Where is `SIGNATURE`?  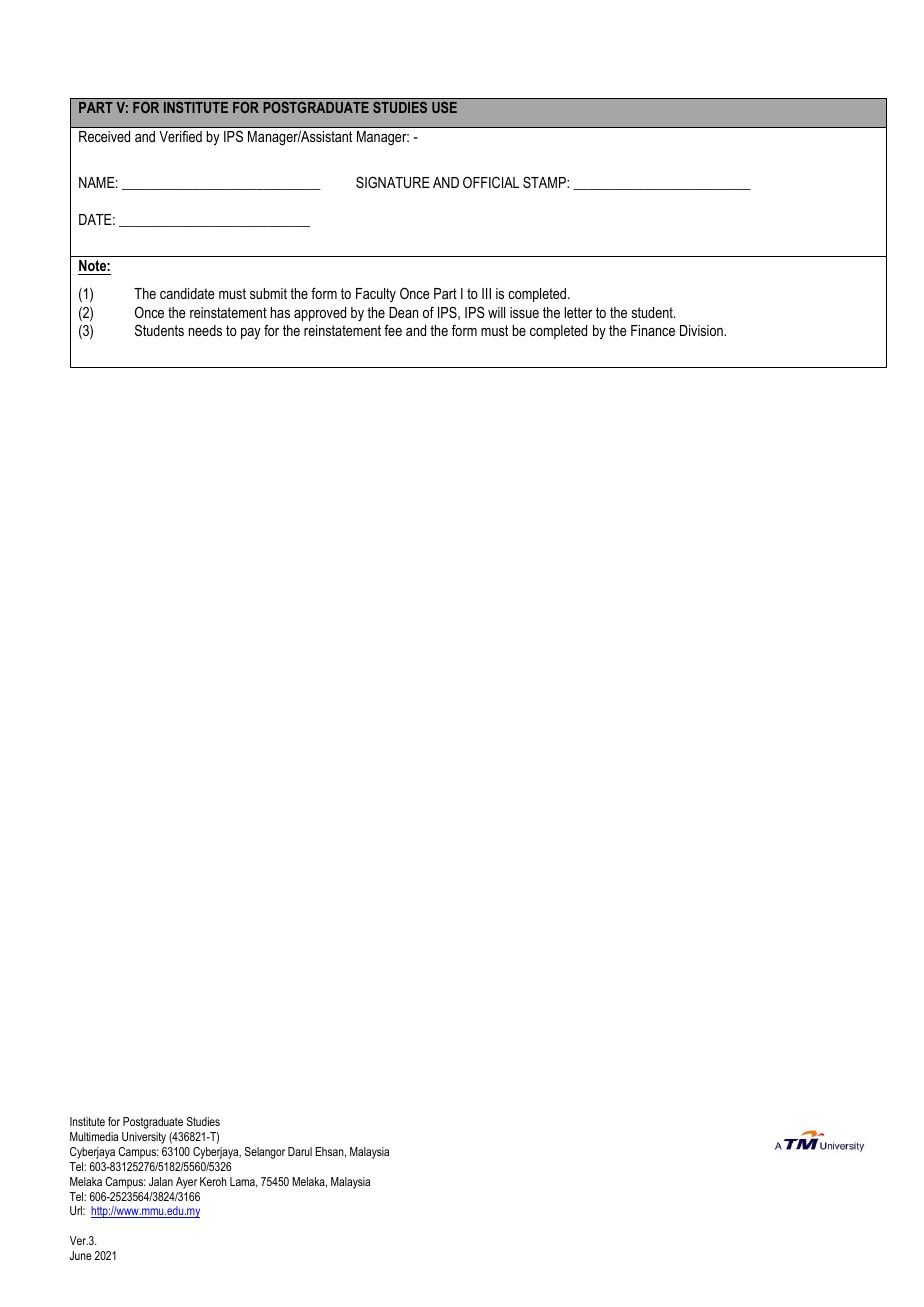
SIGNATURE is located at coordinates (393, 182).
